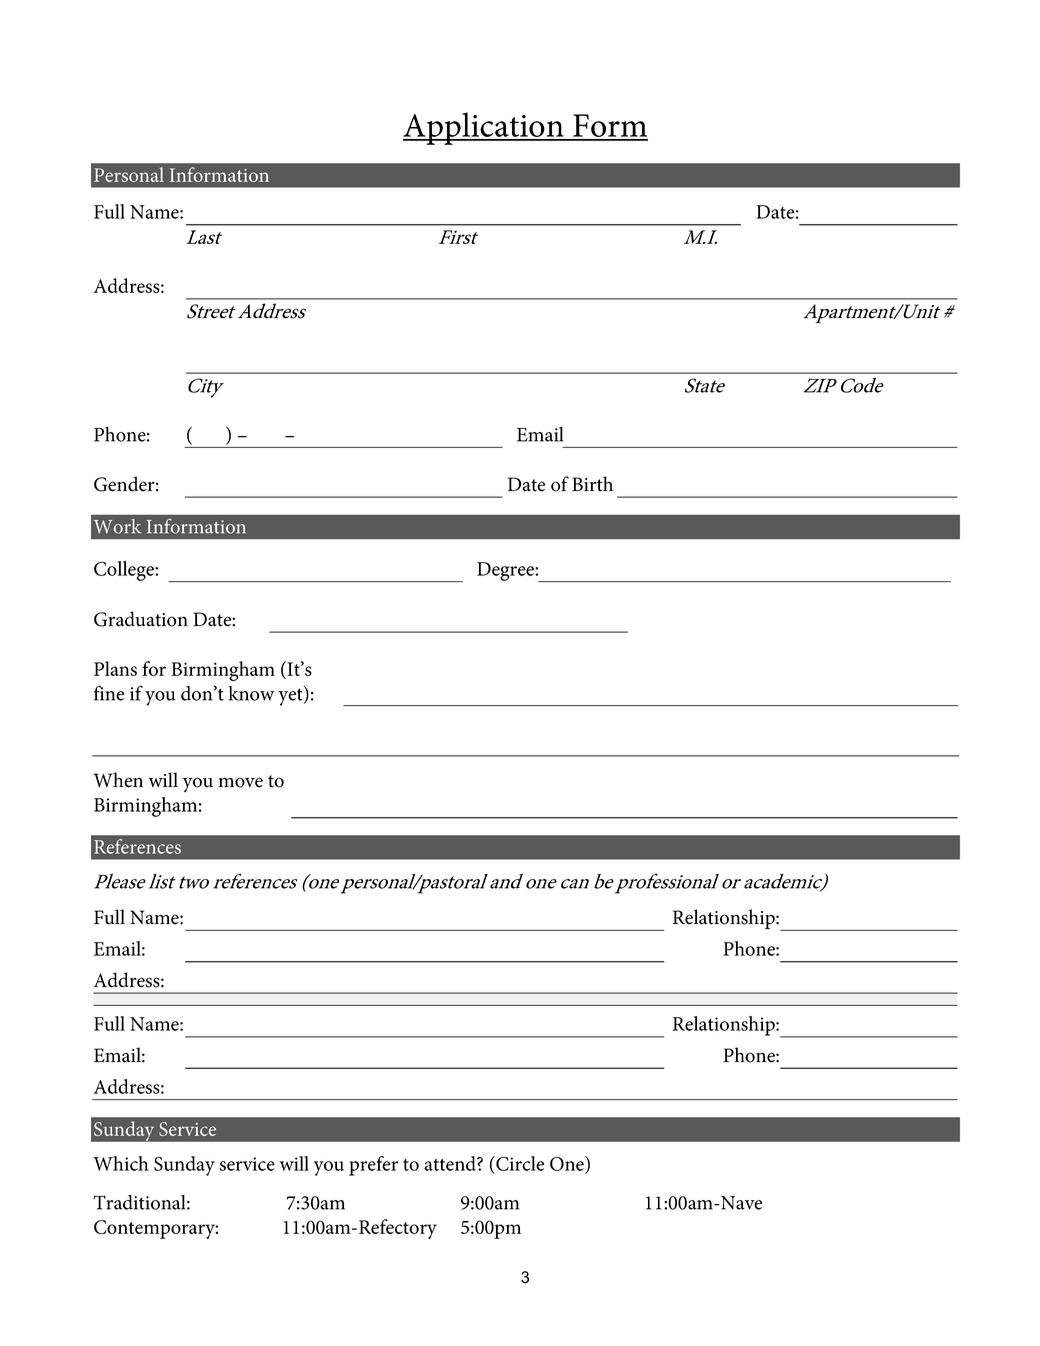 This screenshot has height=1346, width=1040. Describe the element at coordinates (373, 1166) in the screenshot. I see `prefer` at that location.
